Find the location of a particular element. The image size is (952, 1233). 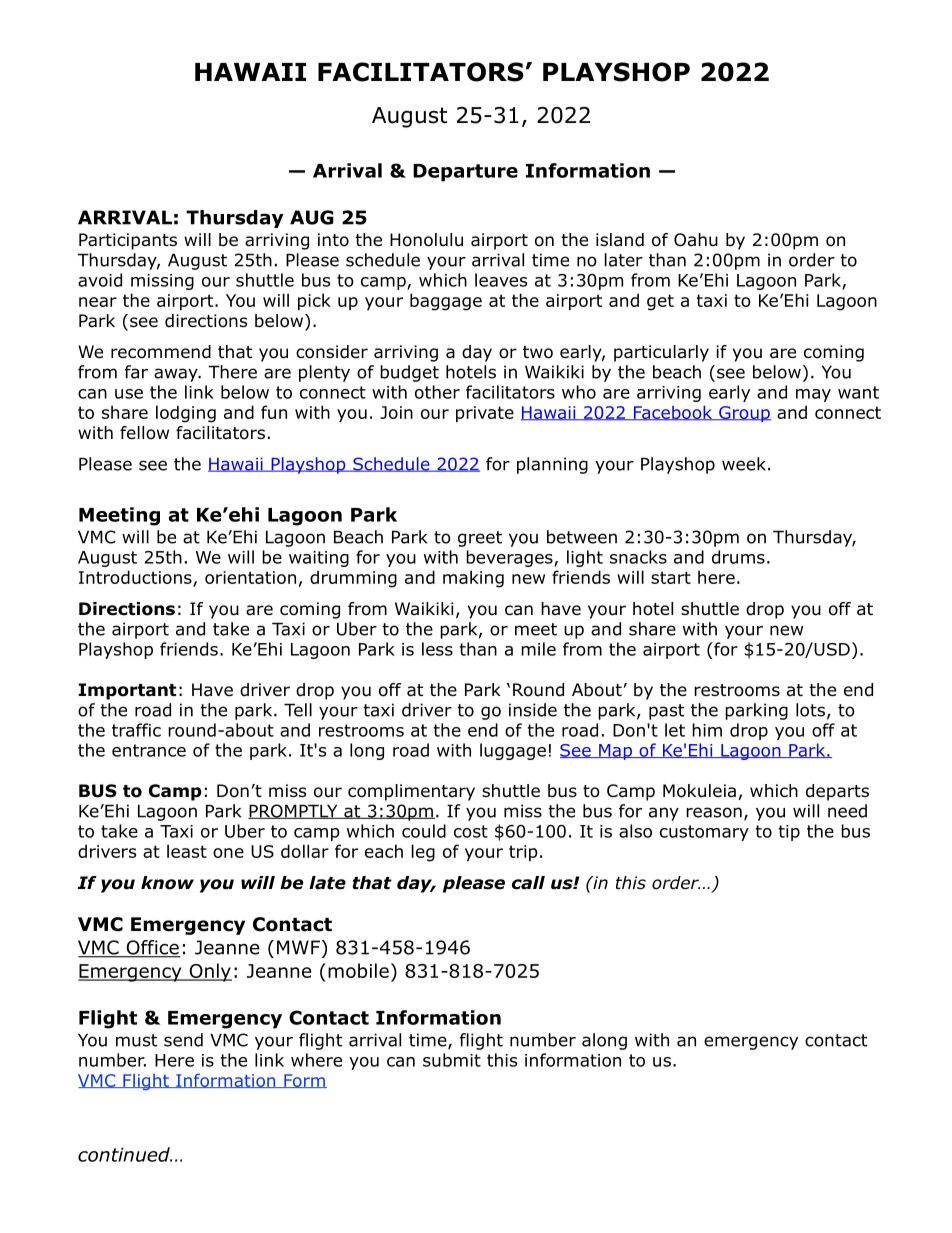

Departure is located at coordinates (465, 173).
